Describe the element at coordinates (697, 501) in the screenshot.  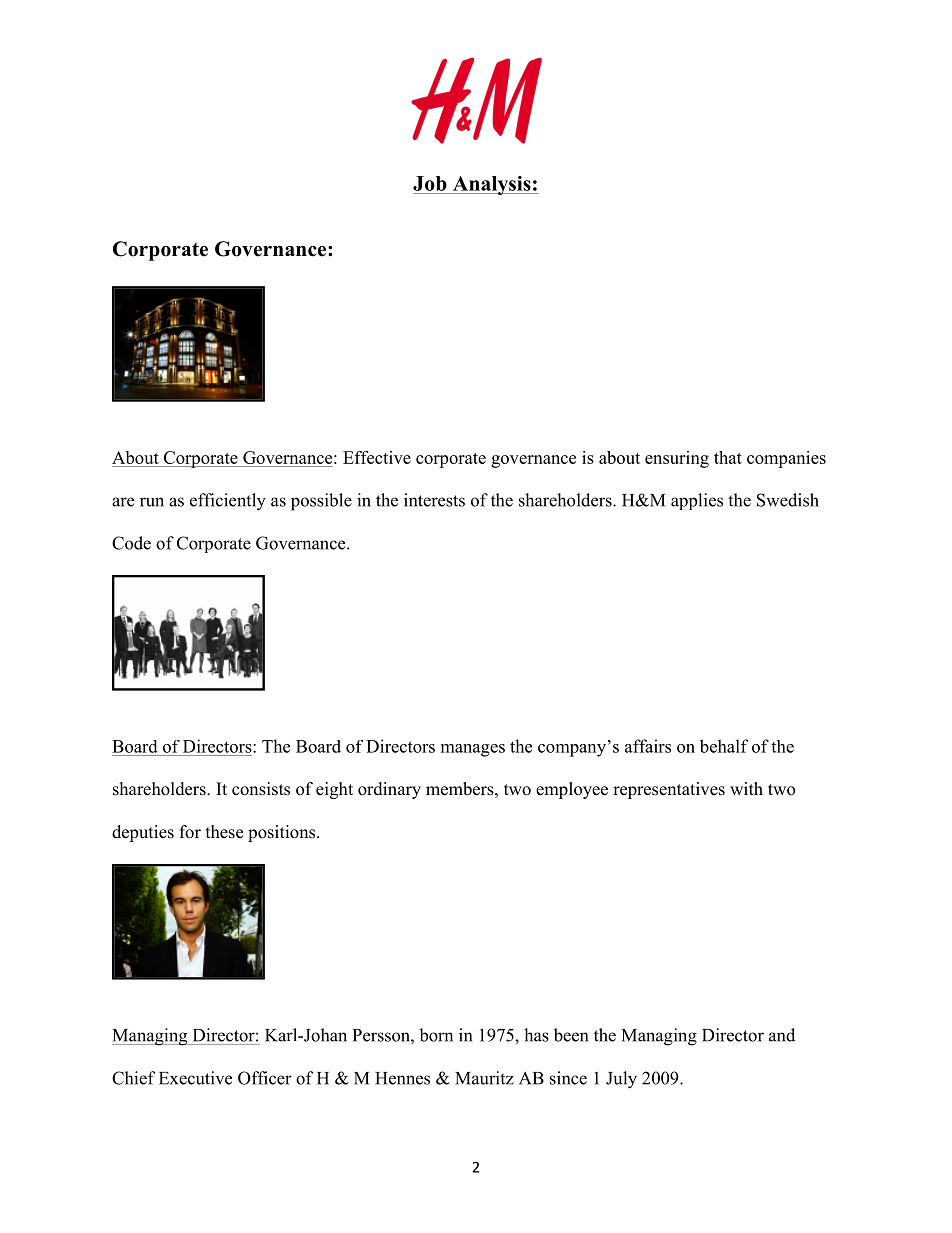
I see `applies` at that location.
